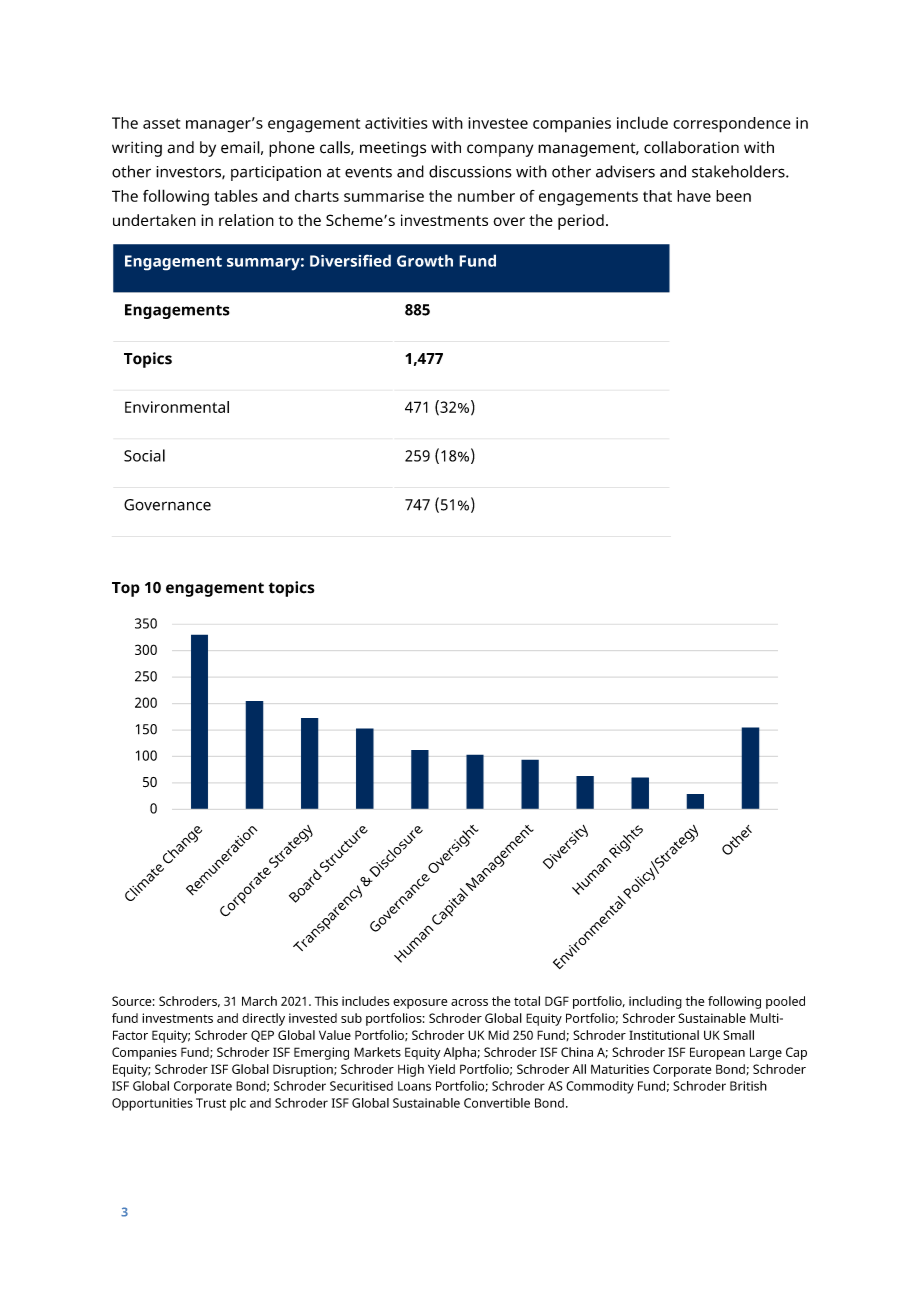  Describe the element at coordinates (259, 1001) in the image. I see `March` at that location.
